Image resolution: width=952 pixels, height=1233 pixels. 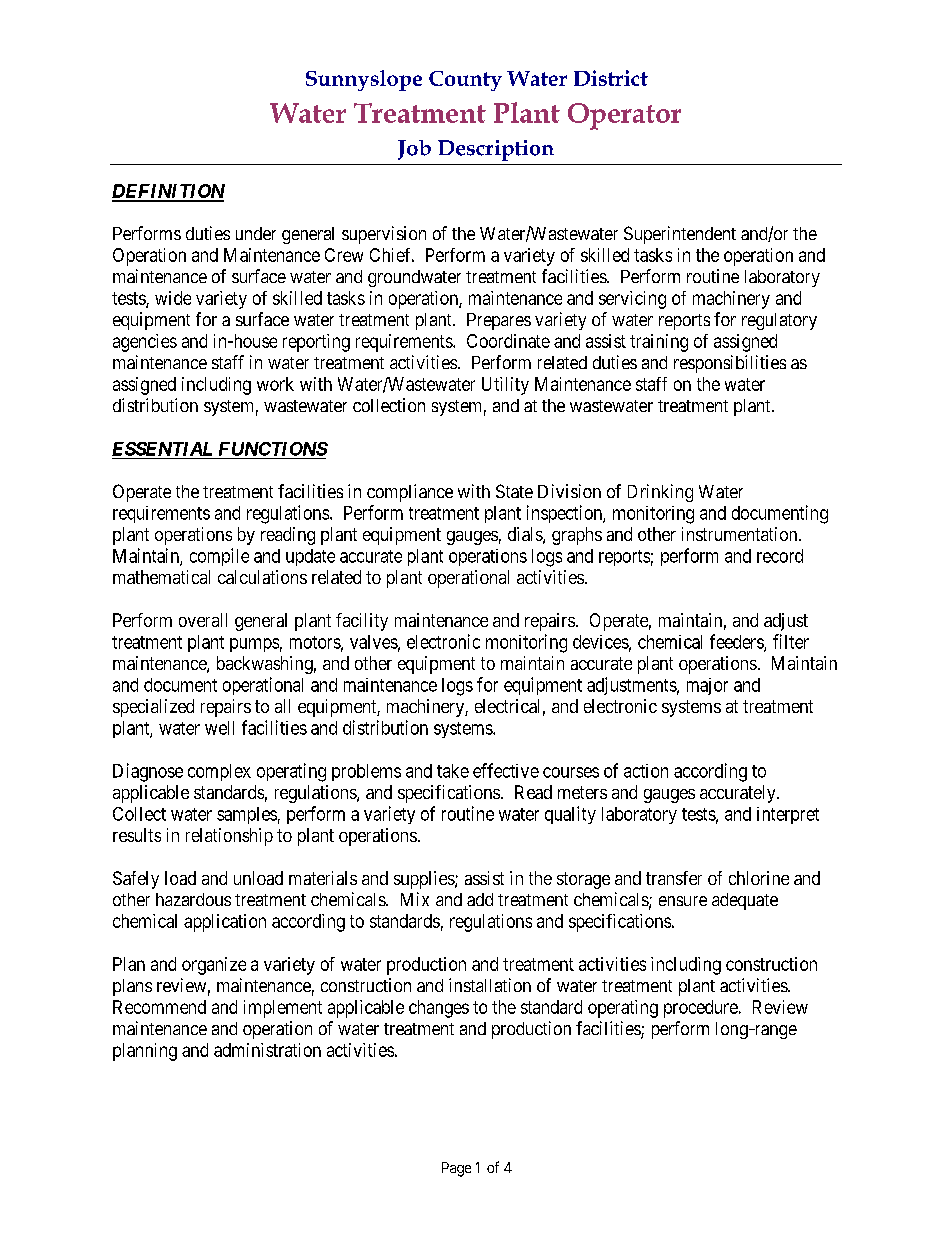 What do you see at coordinates (256, 233) in the screenshot?
I see `under` at bounding box center [256, 233].
